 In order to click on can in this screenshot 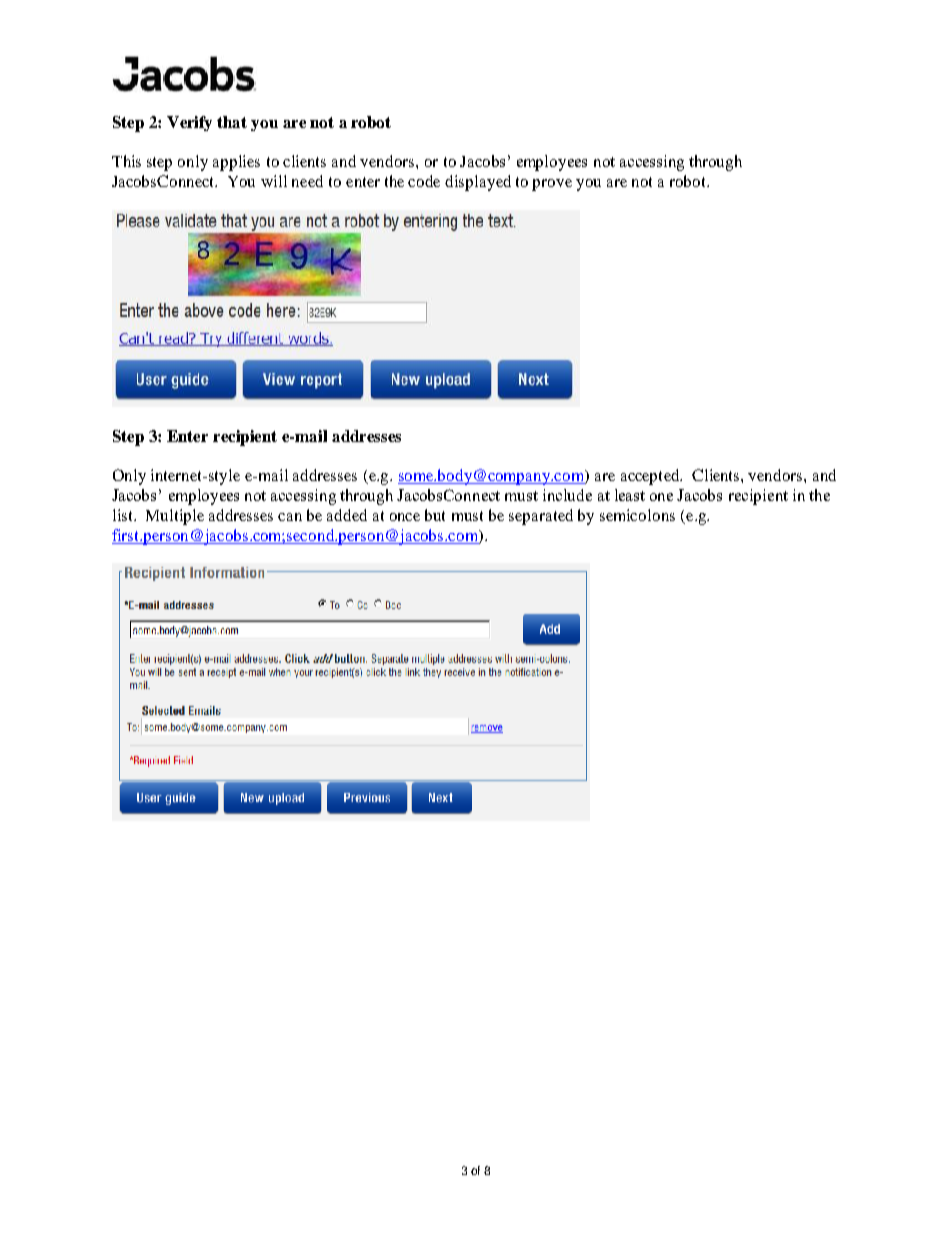, I will do `click(290, 517)`.
